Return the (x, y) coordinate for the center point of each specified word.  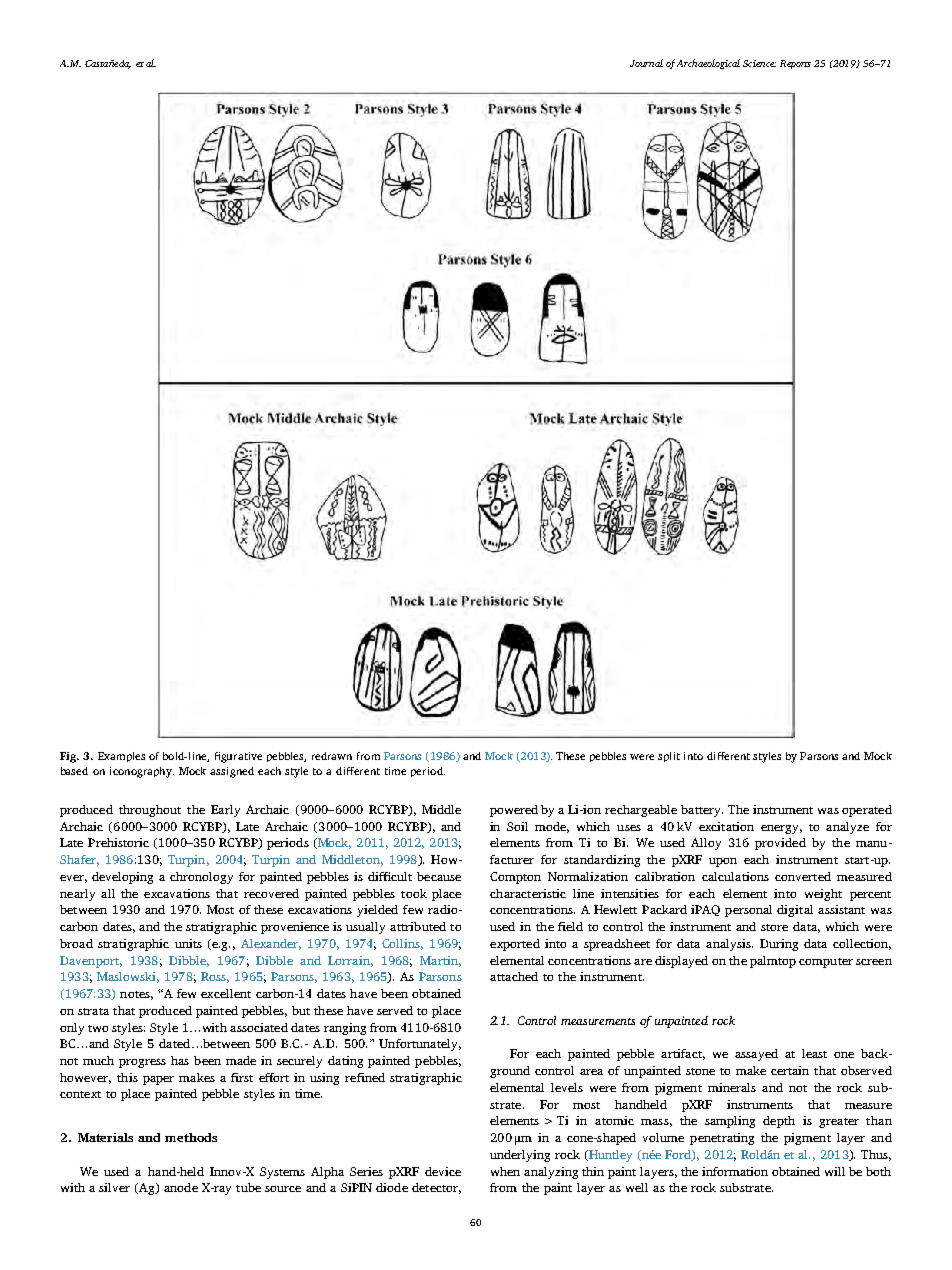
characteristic (528, 893)
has (180, 1060)
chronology (201, 878)
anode (181, 1187)
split (669, 757)
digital (795, 911)
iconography (142, 772)
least (814, 1053)
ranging (345, 1029)
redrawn (332, 756)
